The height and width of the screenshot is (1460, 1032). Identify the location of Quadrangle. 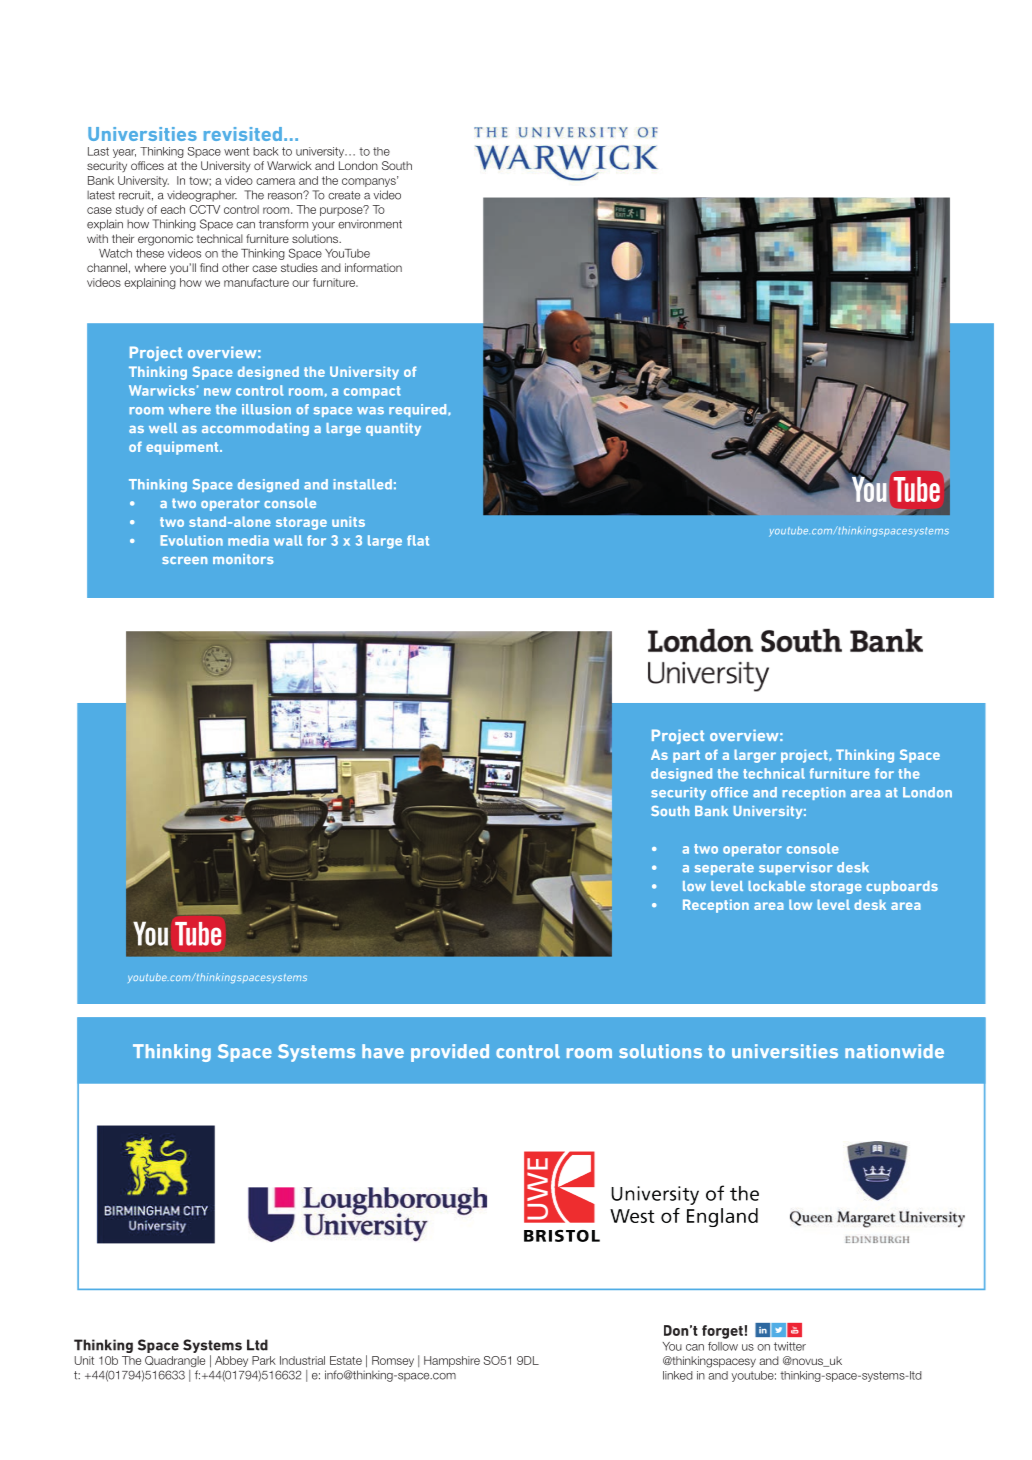
(175, 1361).
